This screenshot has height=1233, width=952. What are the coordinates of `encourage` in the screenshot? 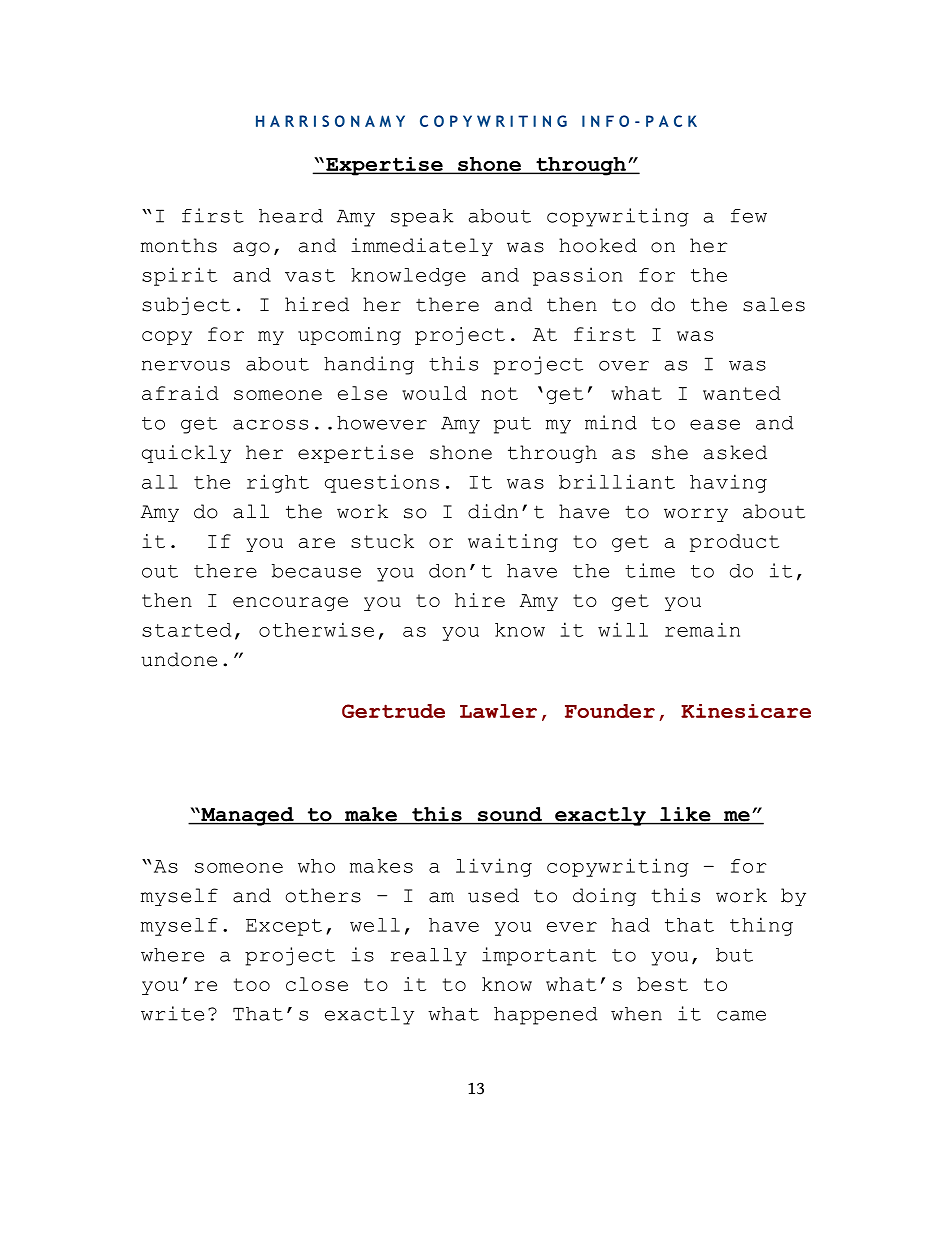 It's located at (290, 604).
